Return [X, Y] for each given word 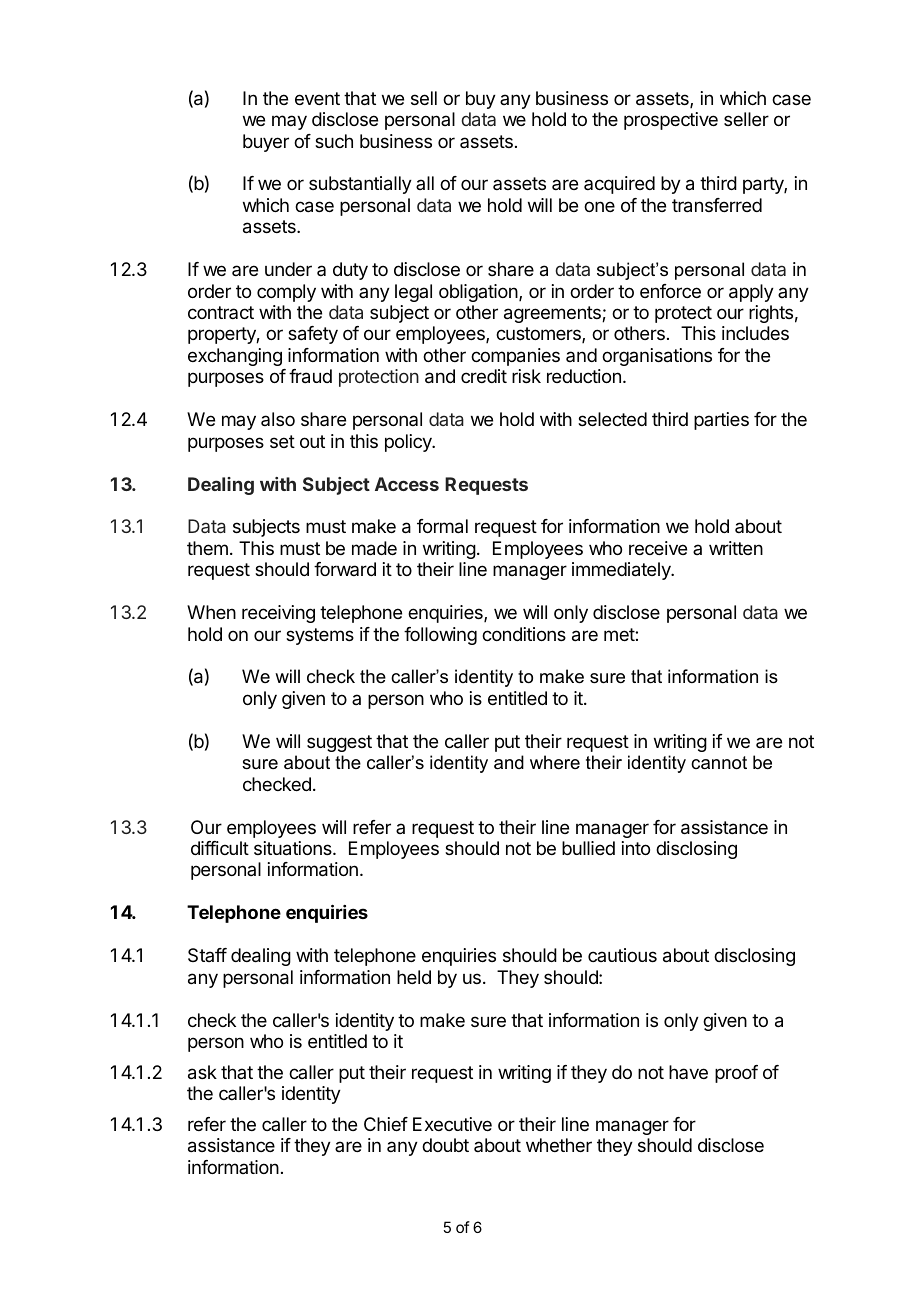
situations [294, 848]
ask [202, 1072]
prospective [671, 121]
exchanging [235, 357]
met [620, 634]
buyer [266, 143]
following [440, 636]
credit [484, 376]
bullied [588, 848]
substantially [360, 185]
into [636, 848]
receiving [278, 614]
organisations [657, 357]
